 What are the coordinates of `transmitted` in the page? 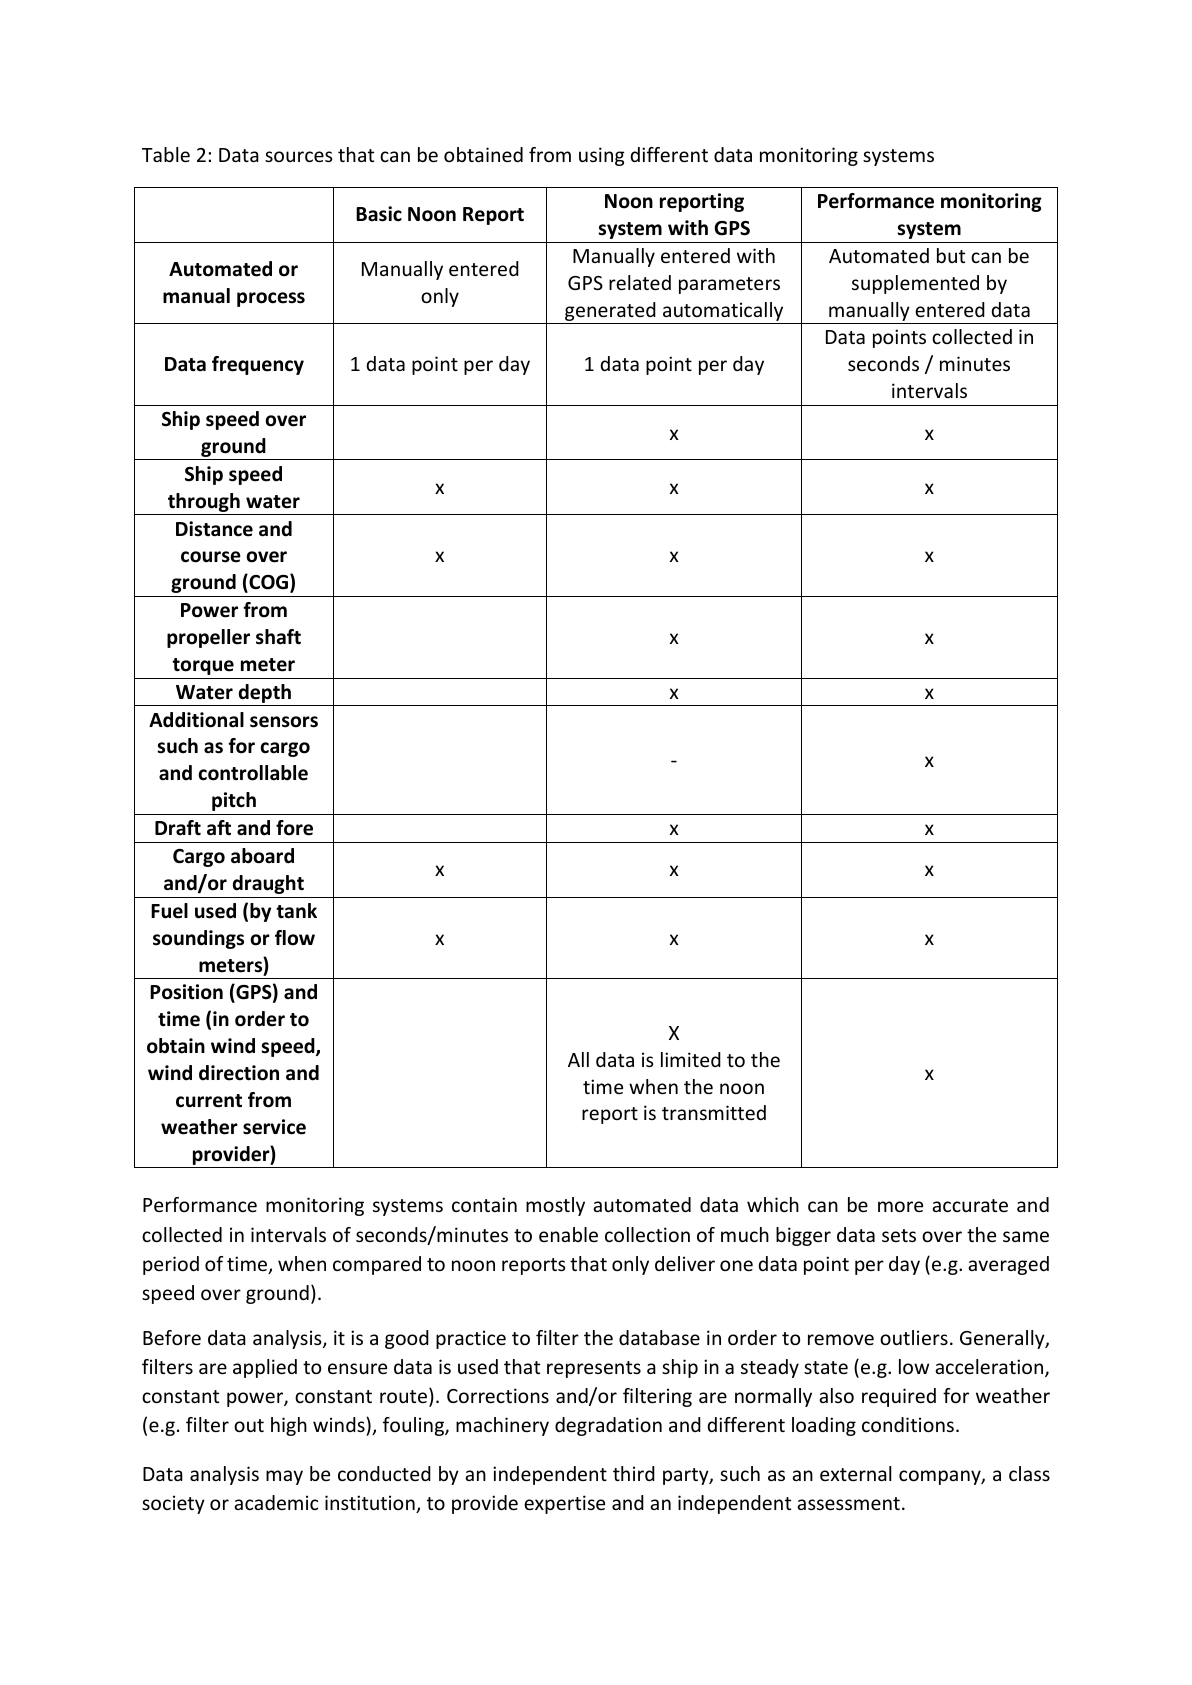 It's located at (714, 1112).
